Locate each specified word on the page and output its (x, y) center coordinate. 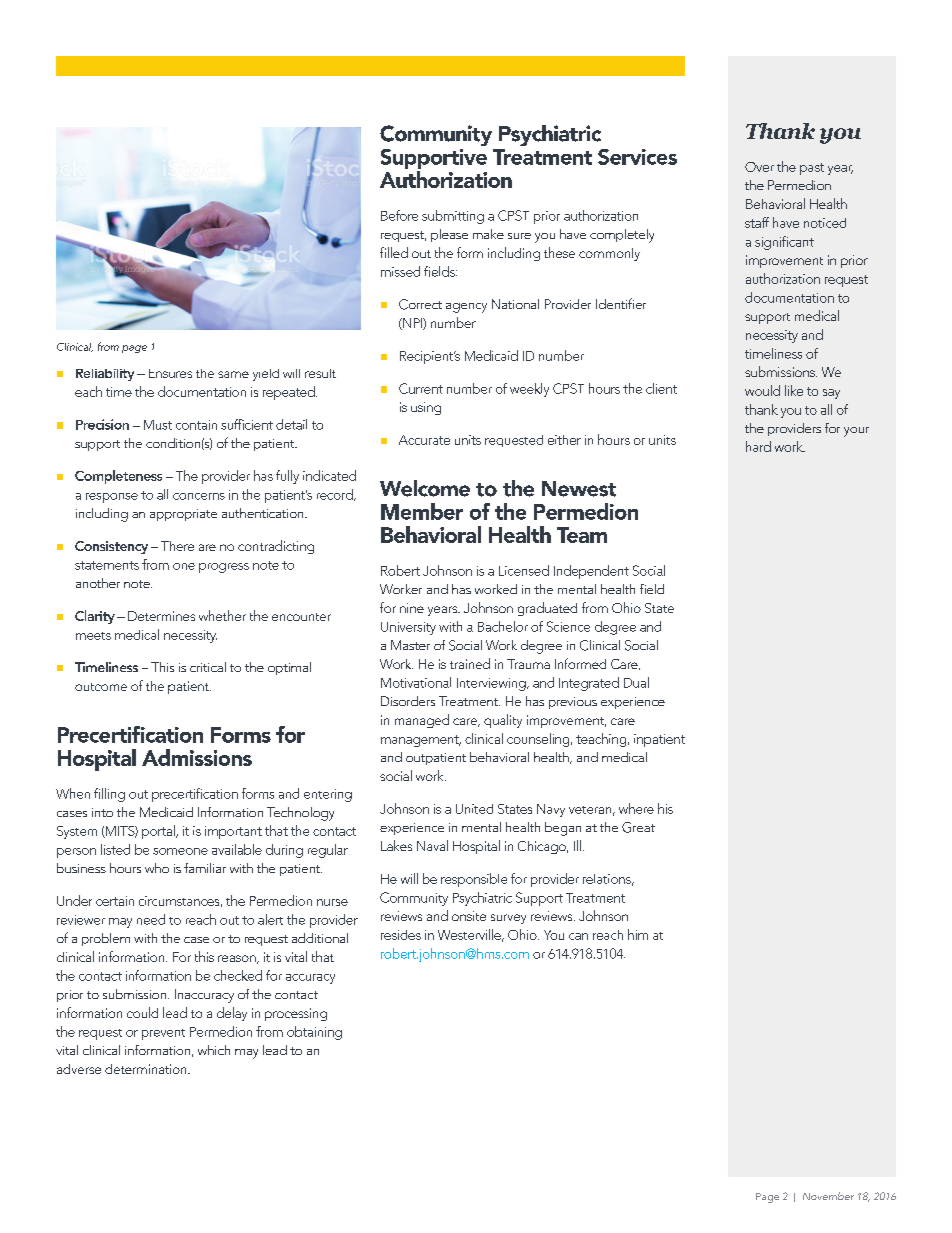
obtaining (314, 1033)
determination (147, 1069)
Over (759, 167)
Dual (636, 682)
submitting (453, 217)
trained (470, 663)
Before (399, 215)
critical (208, 667)
